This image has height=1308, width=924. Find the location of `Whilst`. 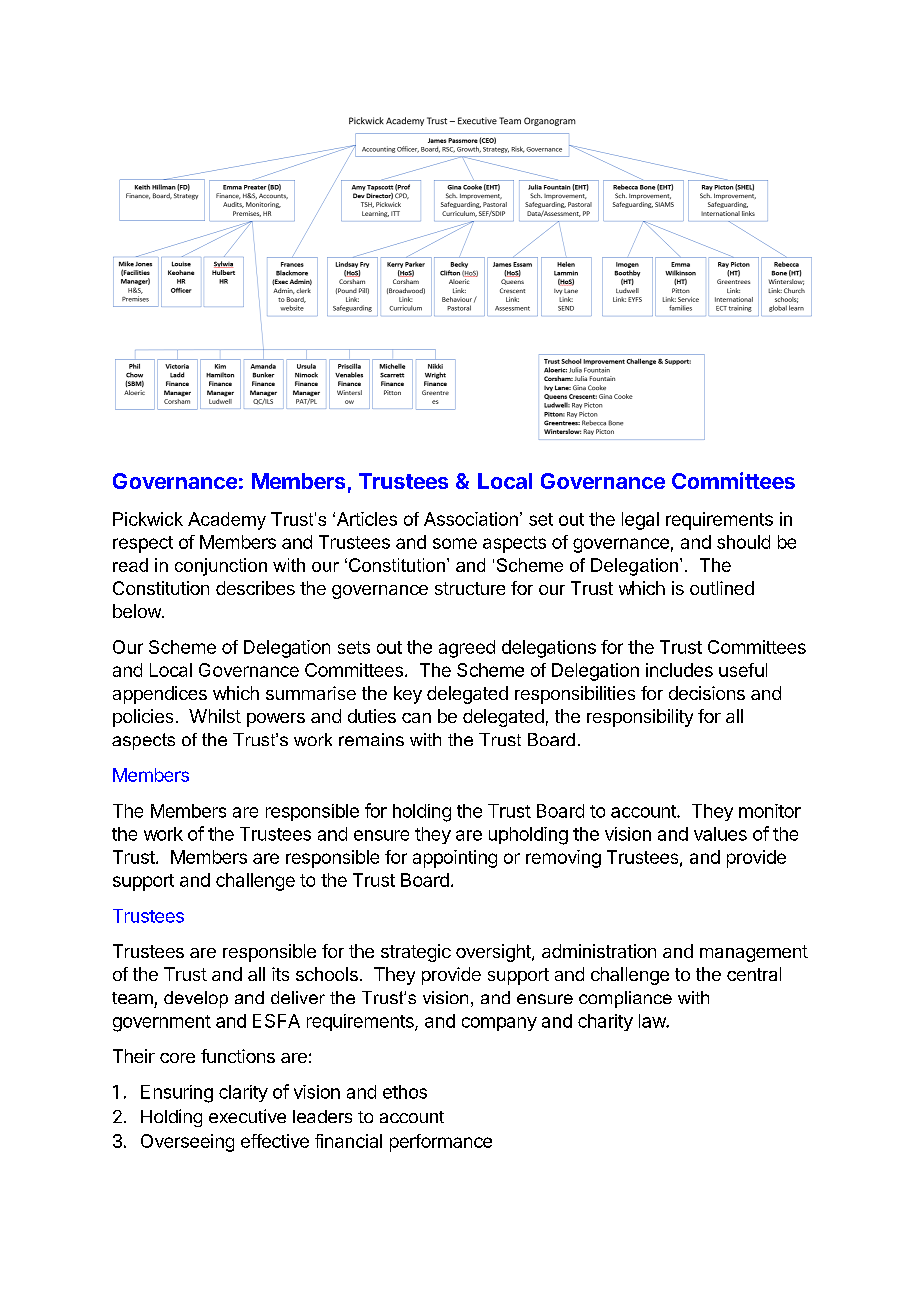

Whilst is located at coordinates (215, 716).
